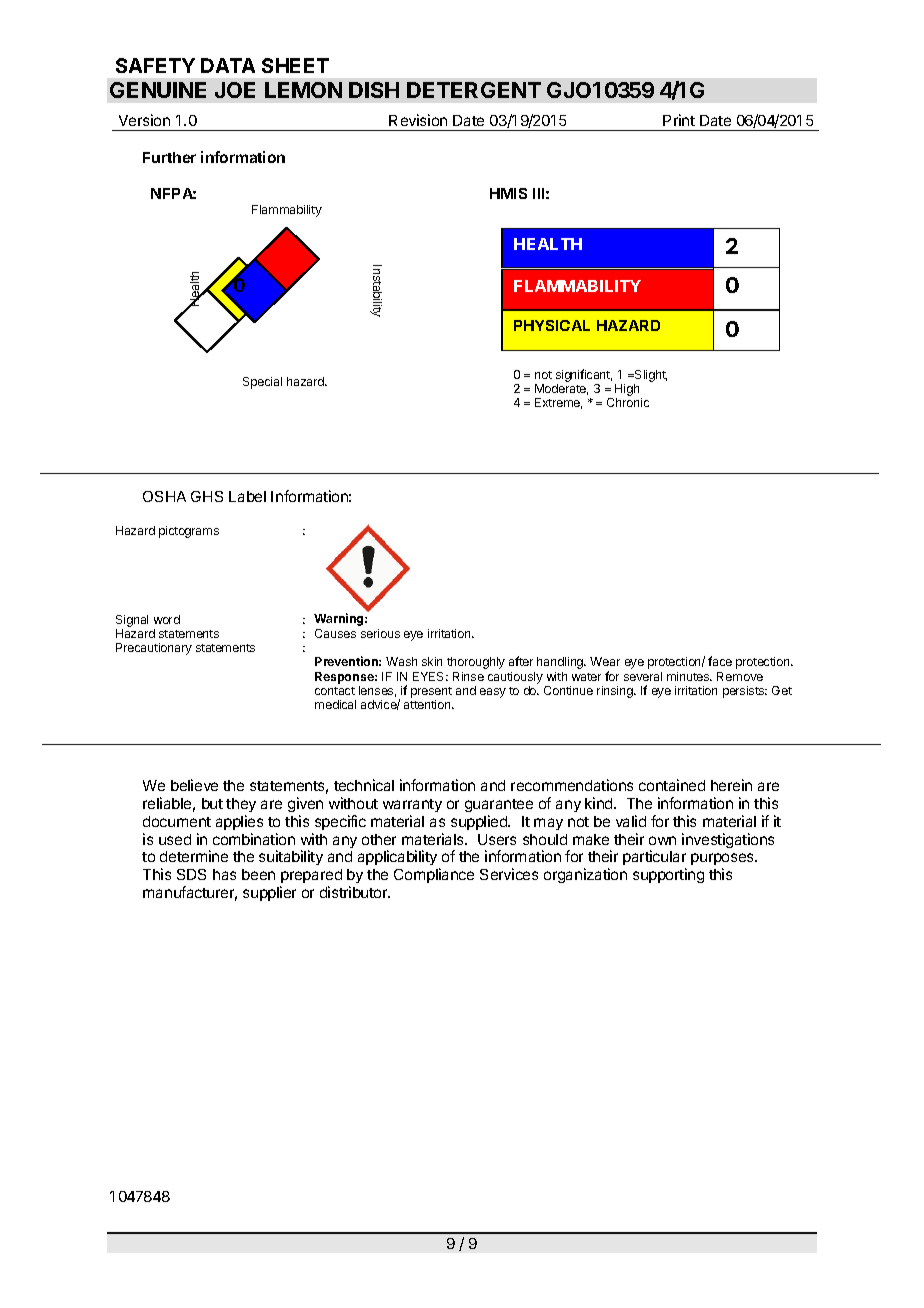 The height and width of the document is (1308, 924). Describe the element at coordinates (167, 619) in the document. I see `word` at that location.
